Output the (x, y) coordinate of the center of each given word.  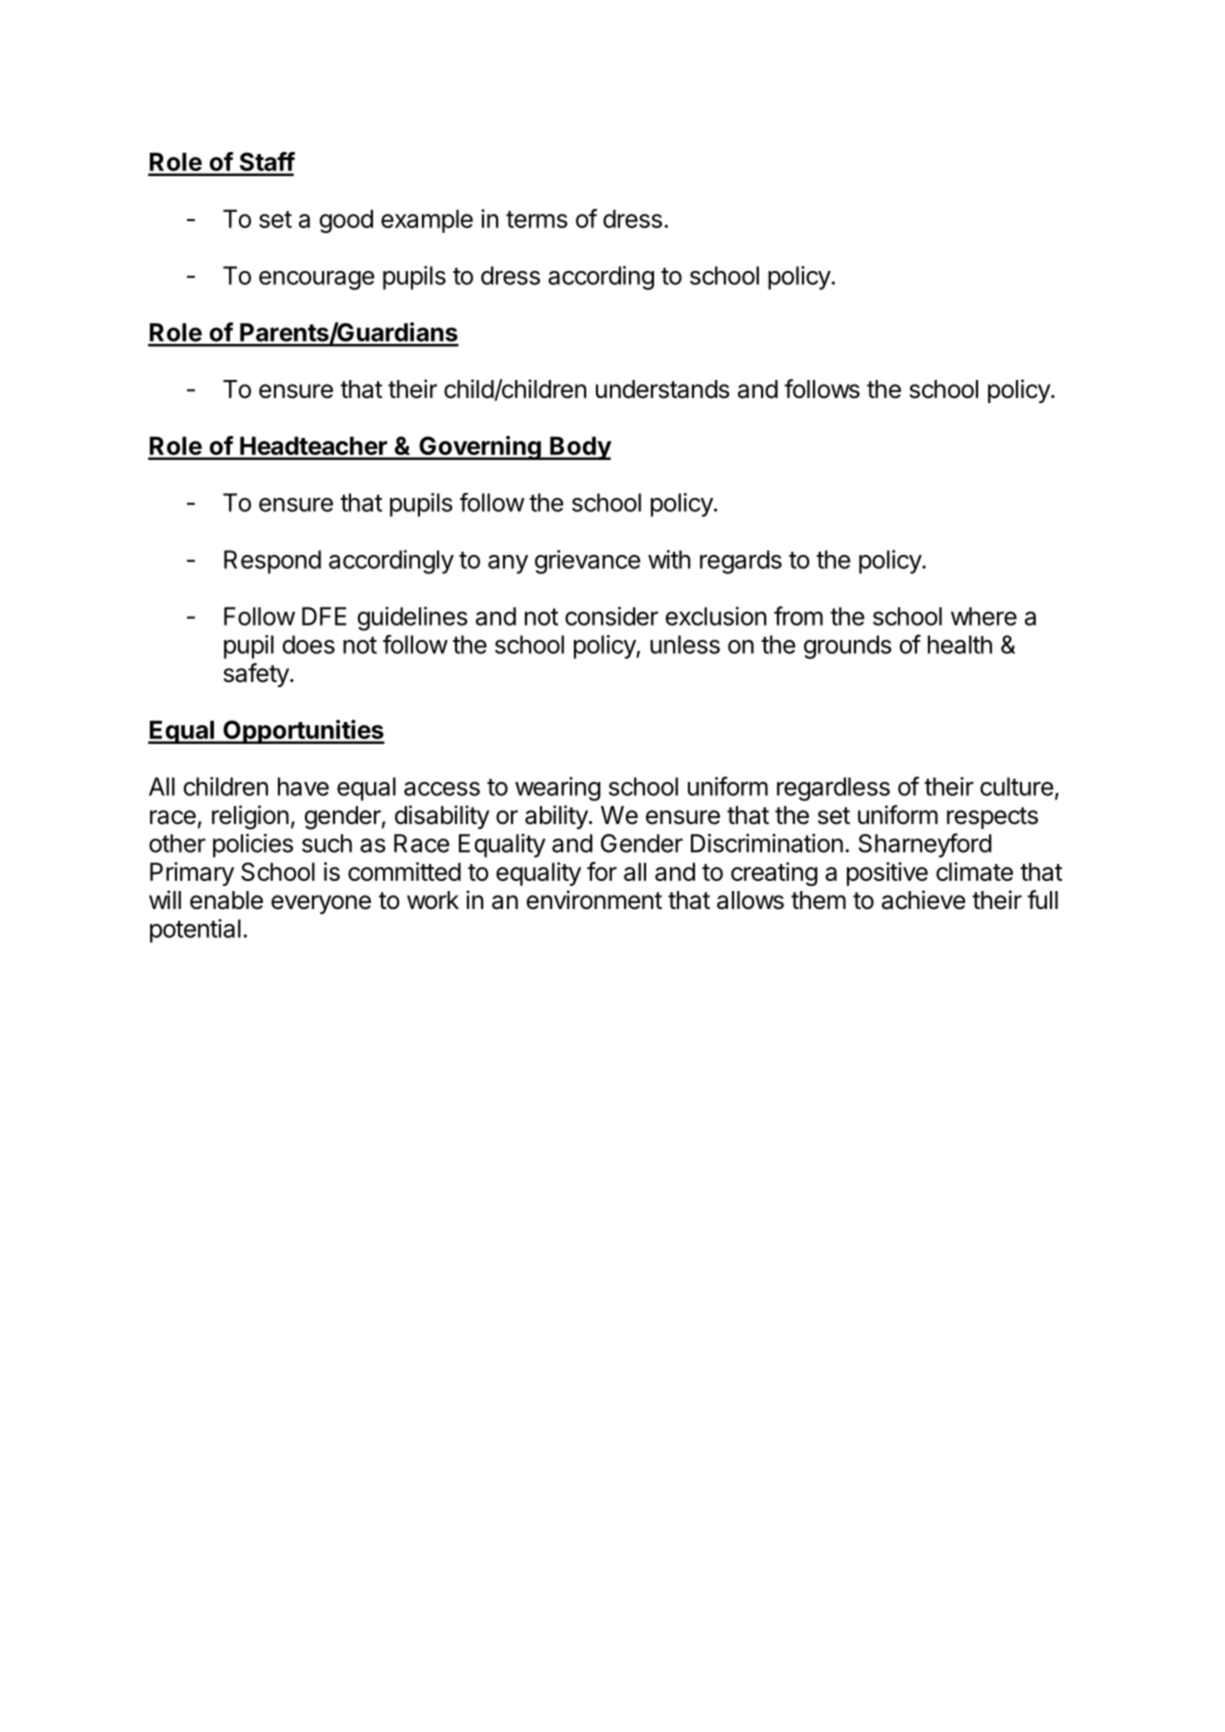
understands (663, 389)
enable (226, 900)
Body (580, 448)
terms (537, 219)
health (960, 644)
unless (685, 644)
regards (741, 562)
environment (594, 900)
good (346, 221)
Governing (480, 448)
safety (257, 675)
